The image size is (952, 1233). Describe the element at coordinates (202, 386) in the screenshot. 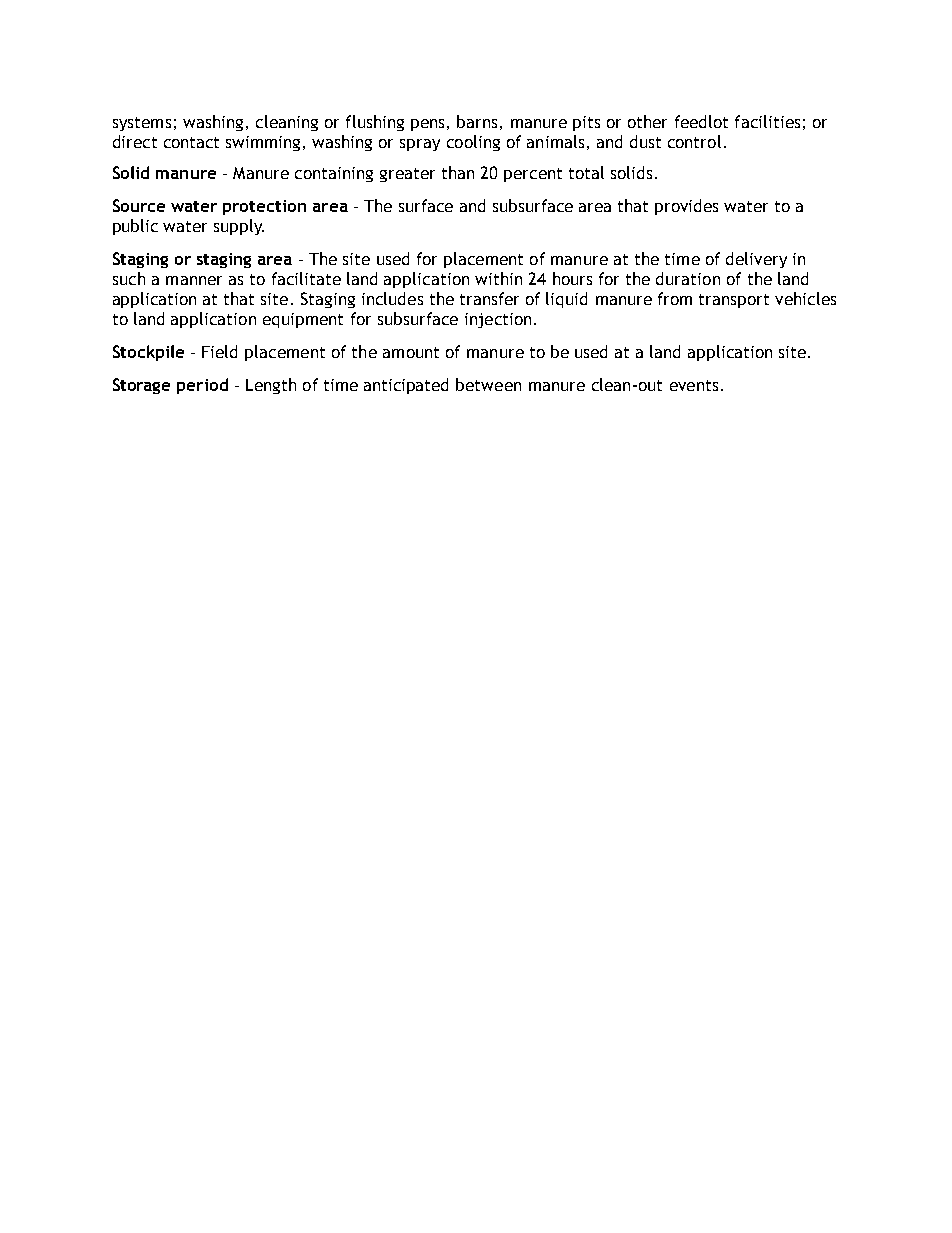

I see `period` at that location.
